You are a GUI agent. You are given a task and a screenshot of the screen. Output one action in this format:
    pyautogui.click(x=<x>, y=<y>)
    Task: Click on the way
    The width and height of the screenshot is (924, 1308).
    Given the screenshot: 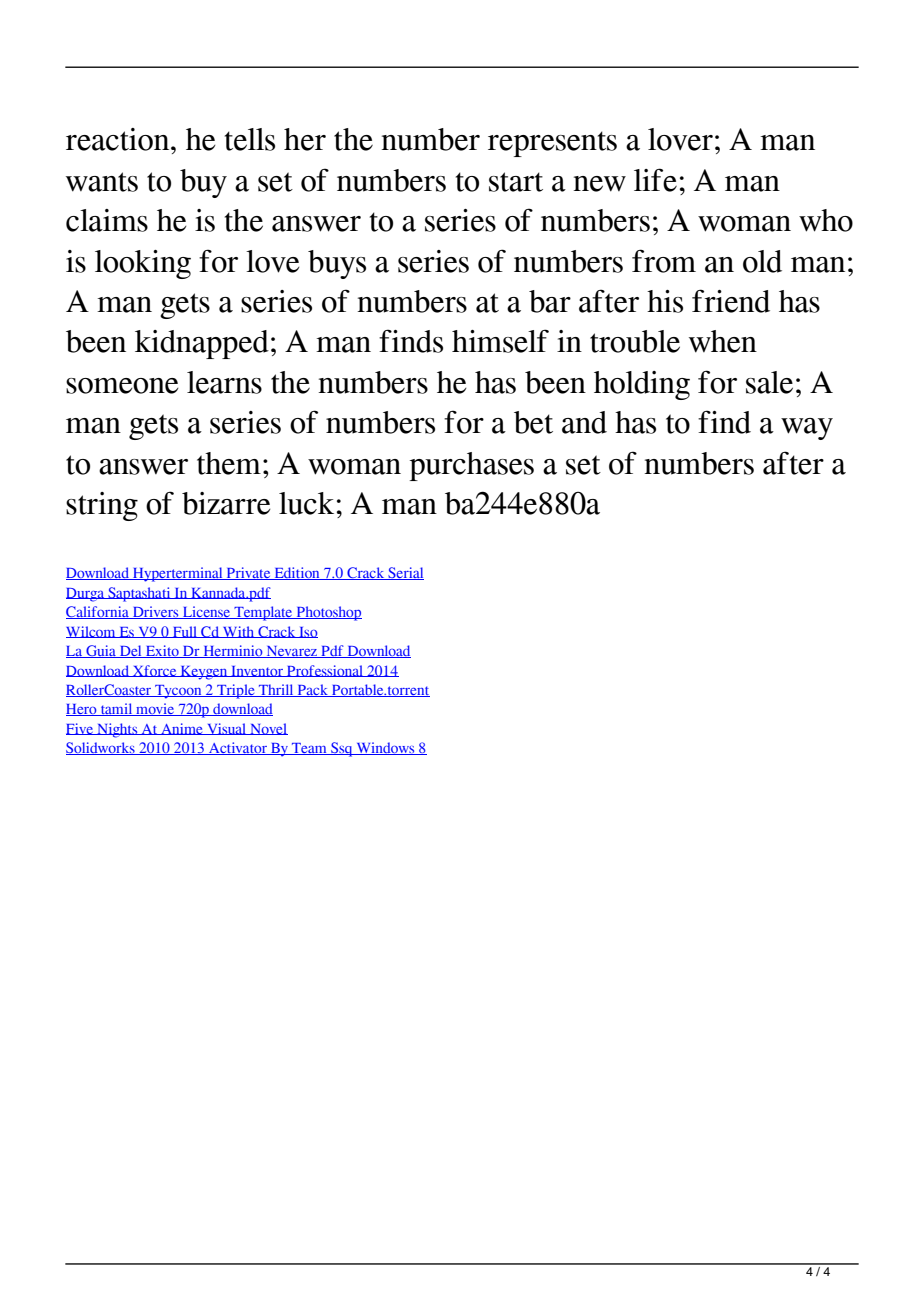 What is the action you would take?
    pyautogui.click(x=807, y=429)
